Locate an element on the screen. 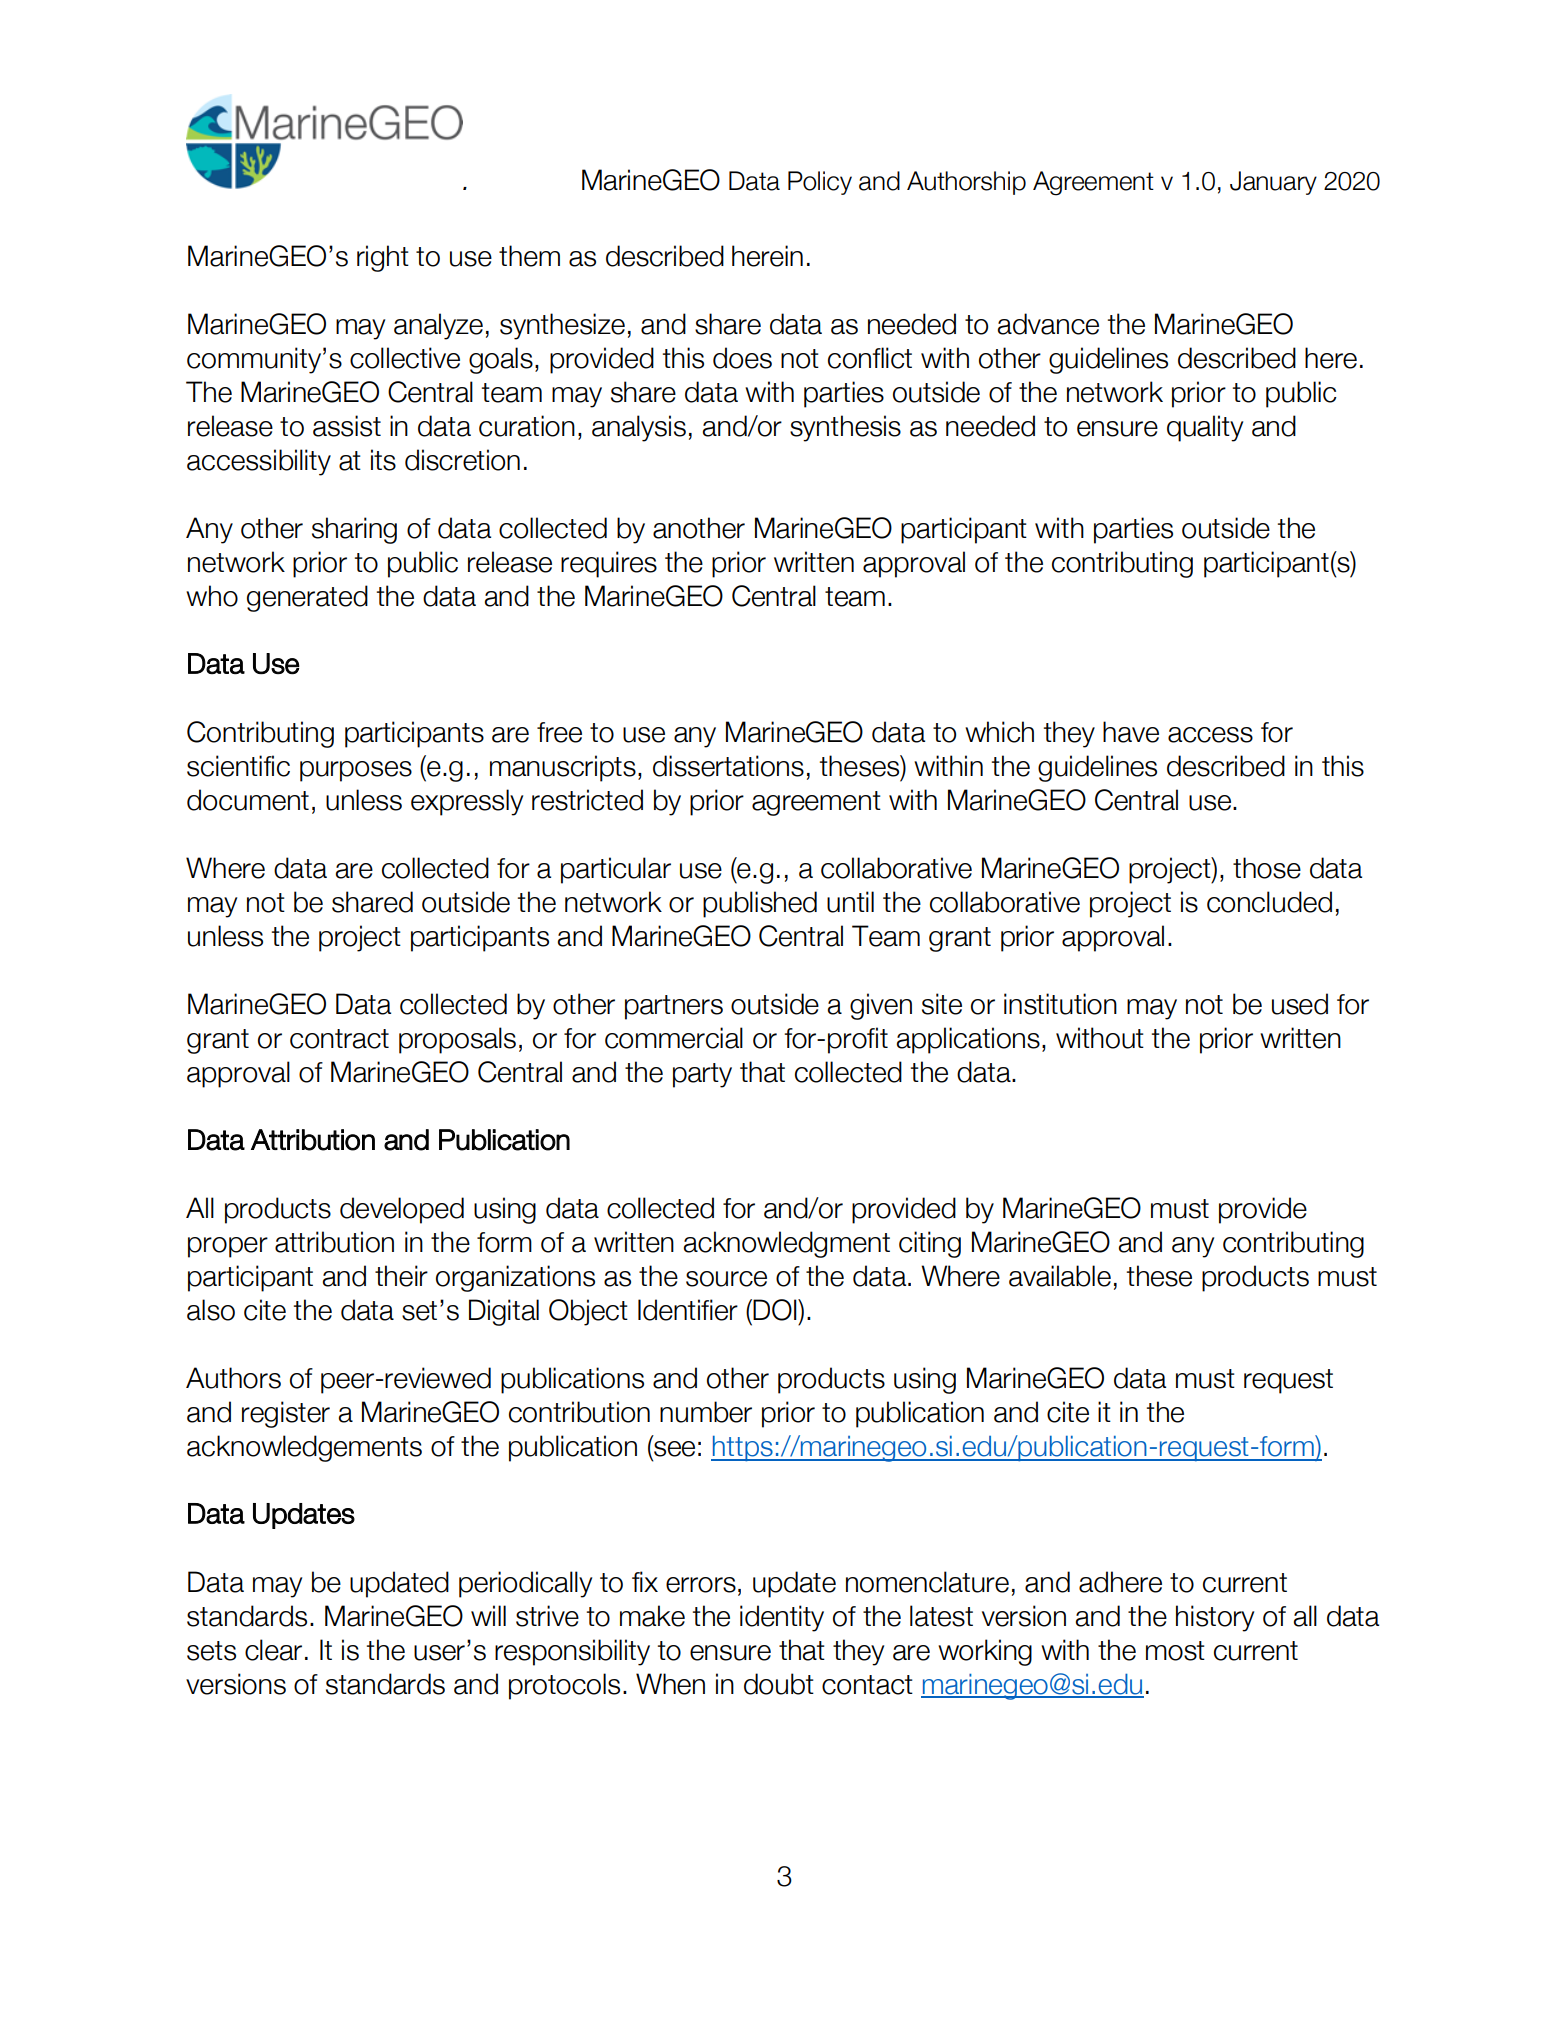 Image resolution: width=1565 pixels, height=2025 pixels. January is located at coordinates (1273, 183).
